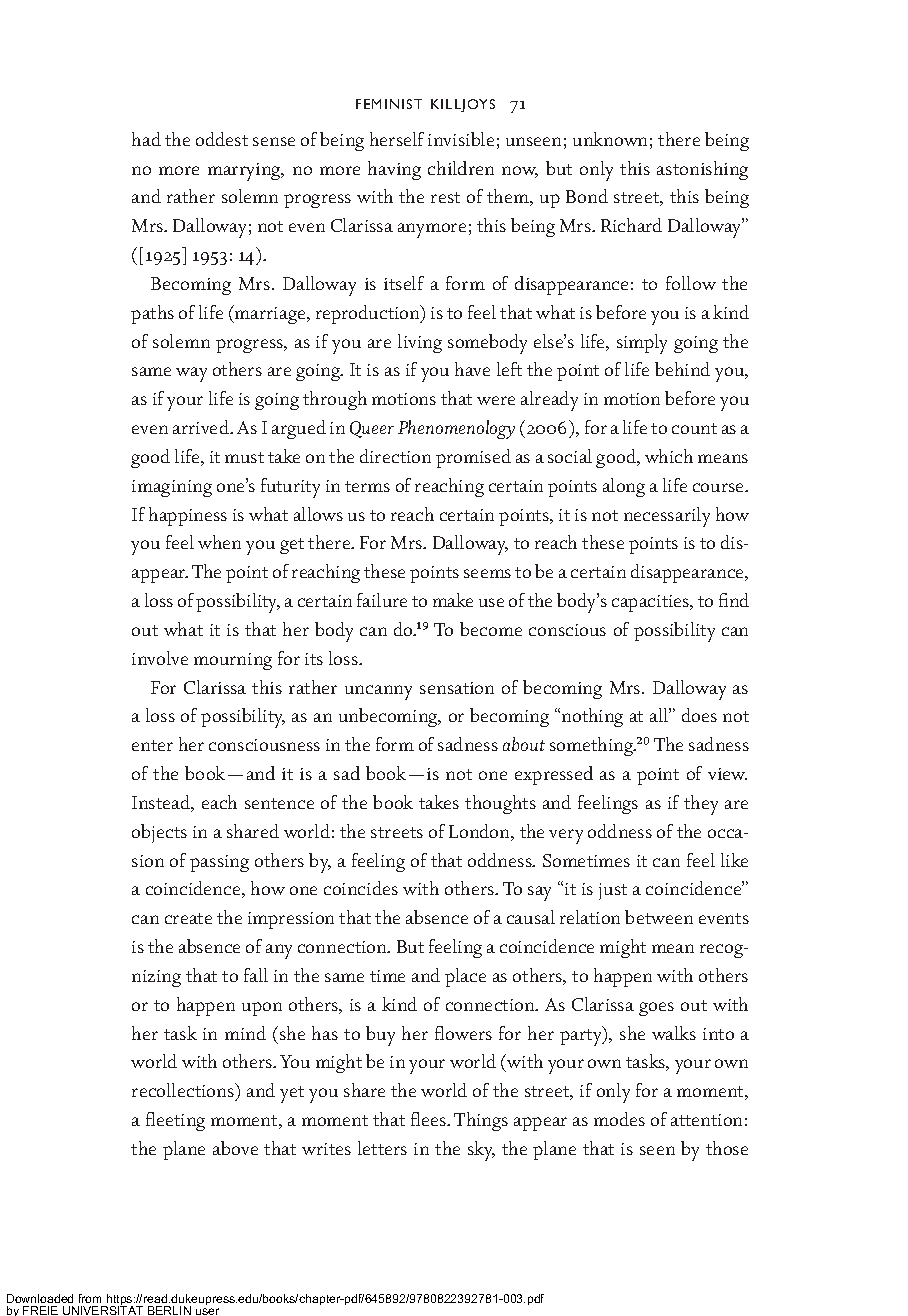 This screenshot has width=908, height=1316. What do you see at coordinates (188, 918) in the screenshot?
I see `create` at bounding box center [188, 918].
